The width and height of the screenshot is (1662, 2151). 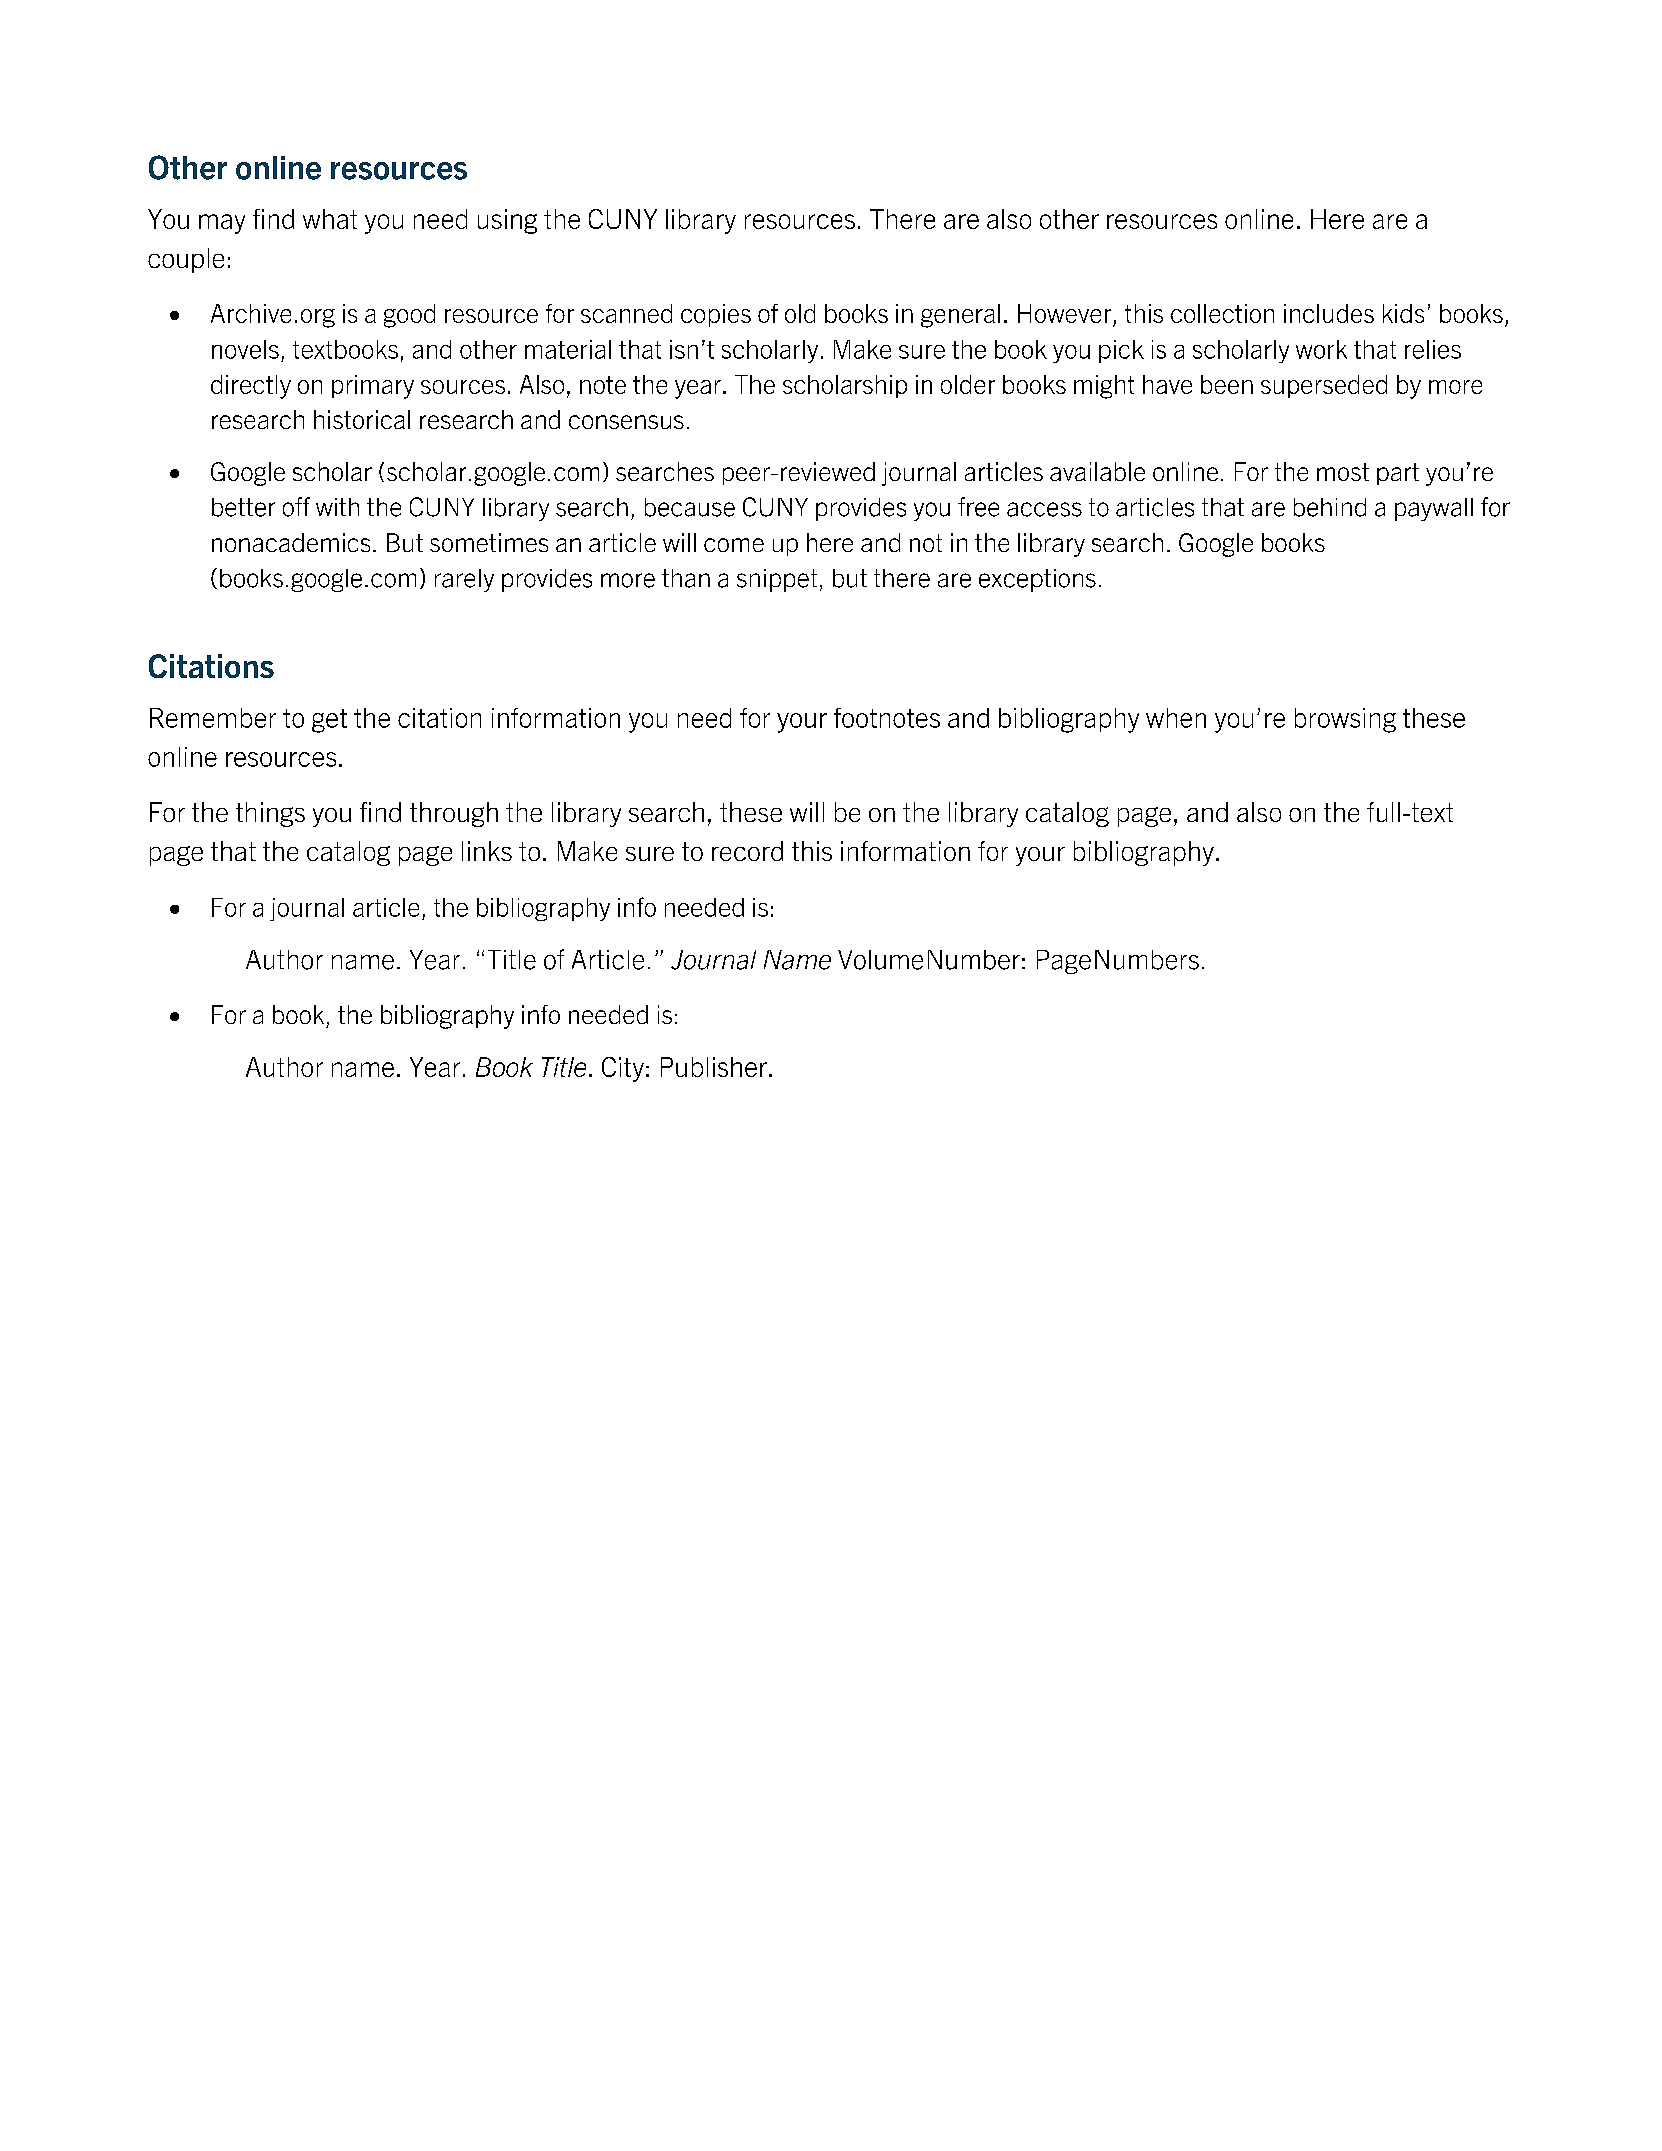 What do you see at coordinates (1345, 720) in the screenshot?
I see `browsing` at bounding box center [1345, 720].
